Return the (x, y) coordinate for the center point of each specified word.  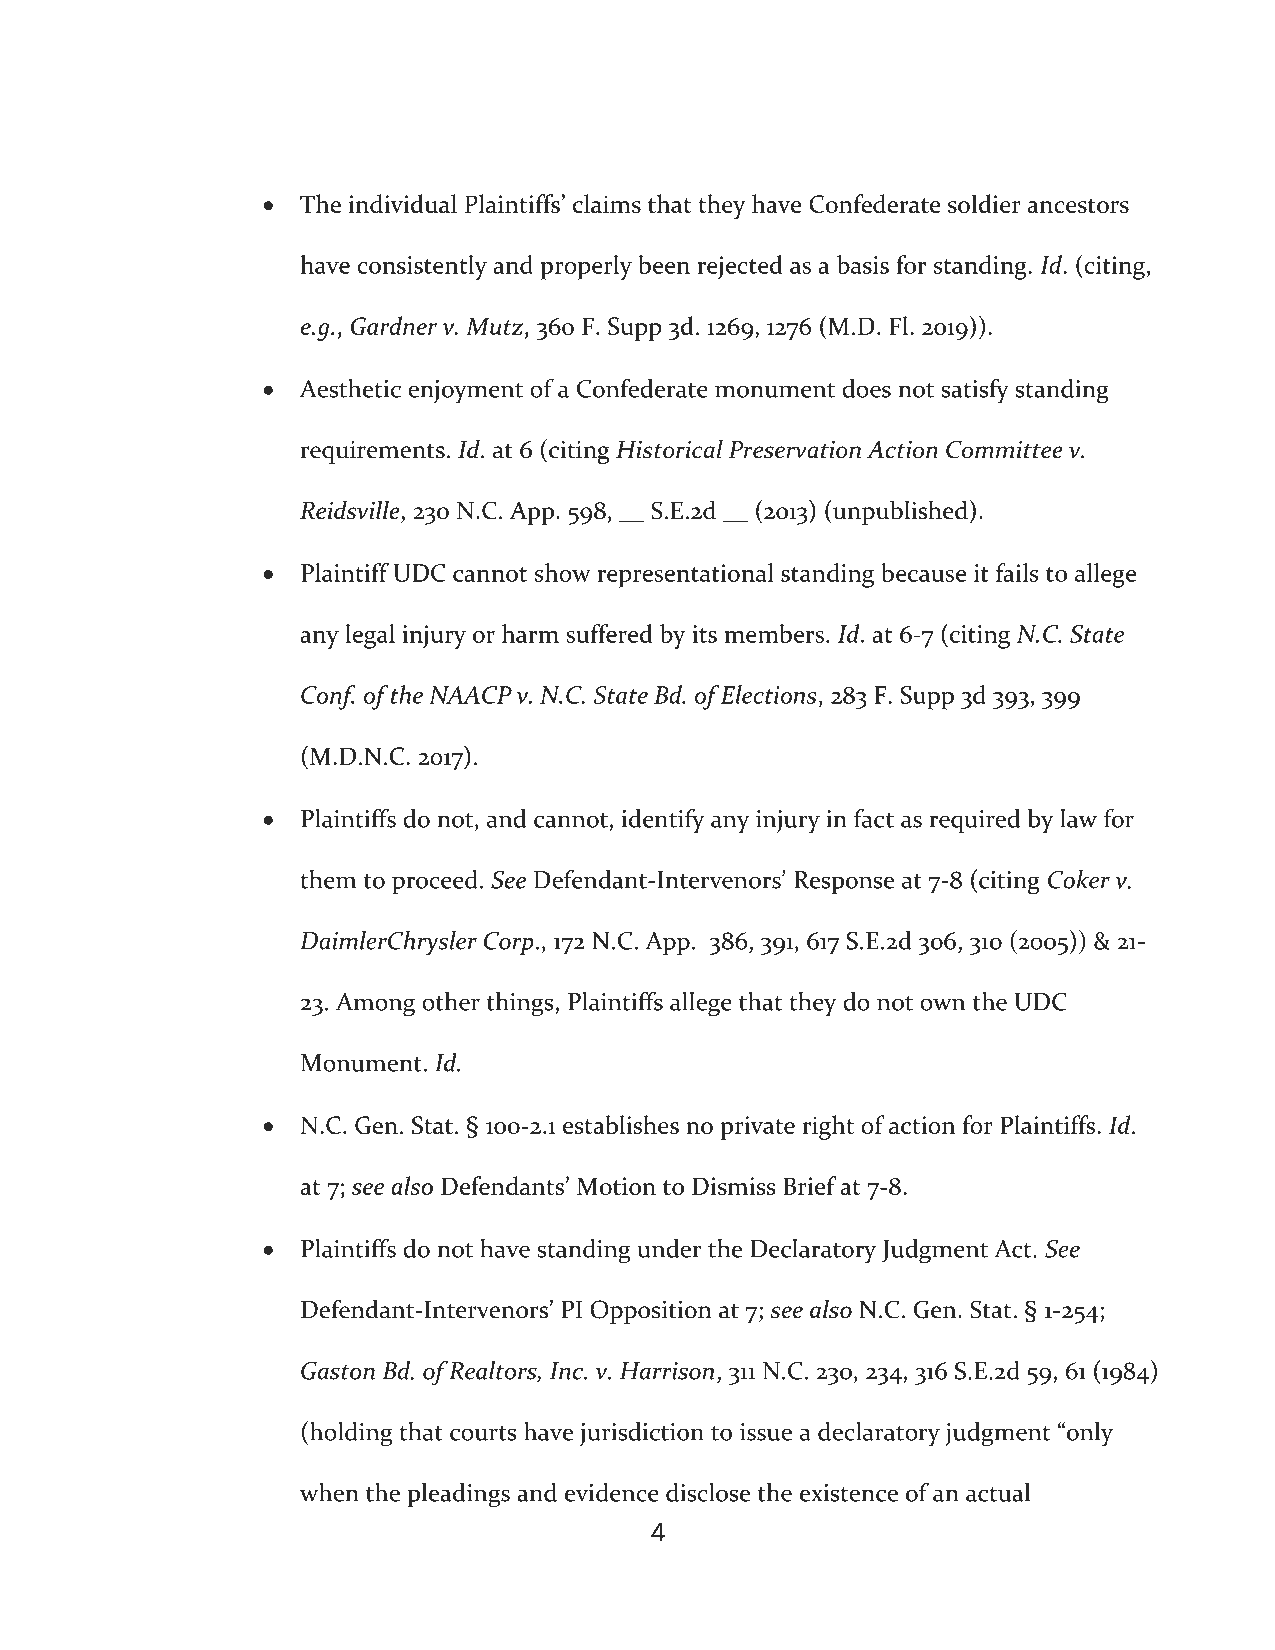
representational (685, 575)
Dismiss (734, 1186)
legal (370, 636)
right (828, 1127)
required (974, 821)
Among (375, 1005)
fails (1017, 572)
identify (663, 821)
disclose (708, 1492)
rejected (739, 267)
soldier (984, 203)
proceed (435, 882)
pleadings (458, 1495)
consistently (422, 267)
